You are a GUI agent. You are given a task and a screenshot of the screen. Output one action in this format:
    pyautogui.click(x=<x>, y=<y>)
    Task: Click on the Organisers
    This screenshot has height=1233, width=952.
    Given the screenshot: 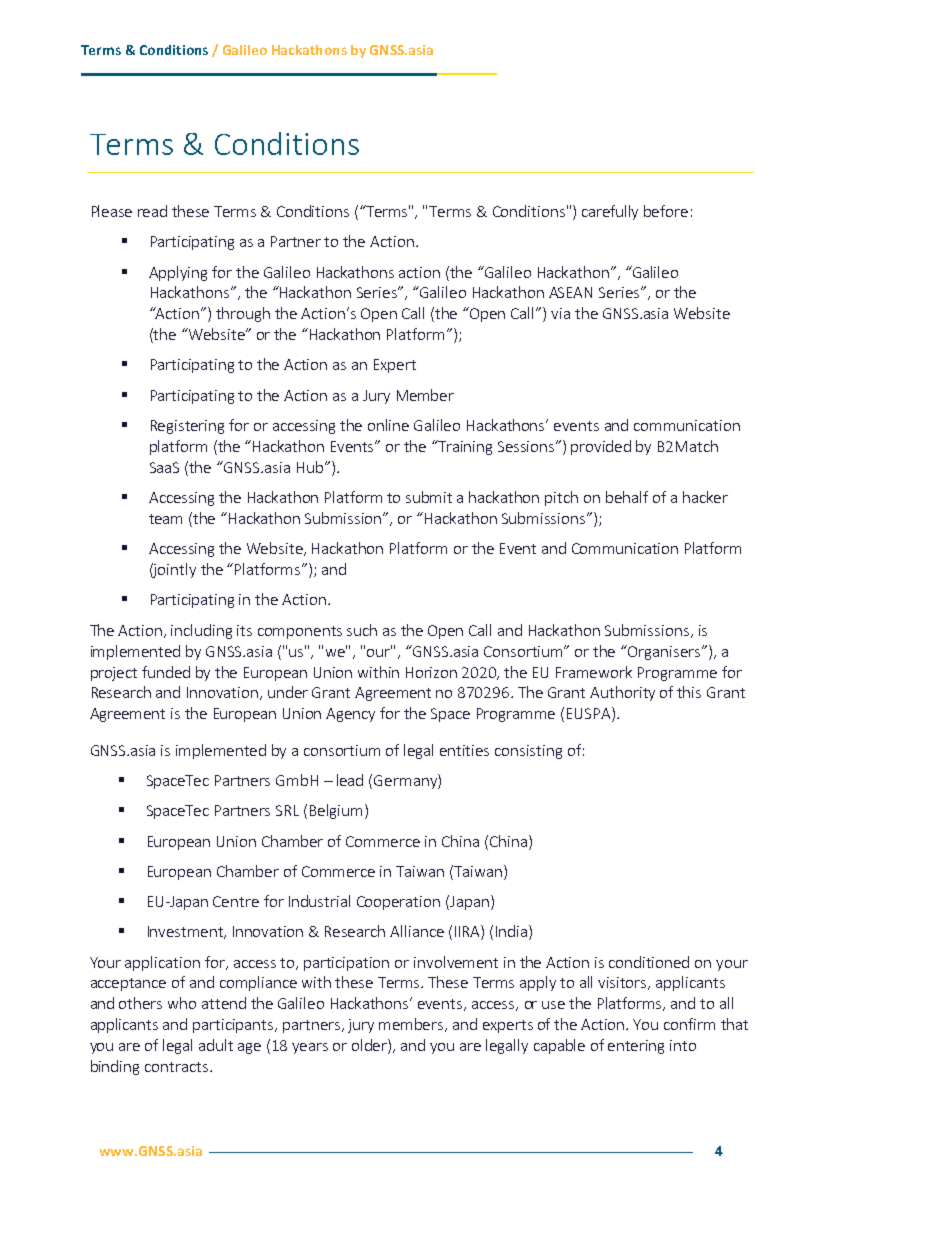 What is the action you would take?
    pyautogui.click(x=664, y=652)
